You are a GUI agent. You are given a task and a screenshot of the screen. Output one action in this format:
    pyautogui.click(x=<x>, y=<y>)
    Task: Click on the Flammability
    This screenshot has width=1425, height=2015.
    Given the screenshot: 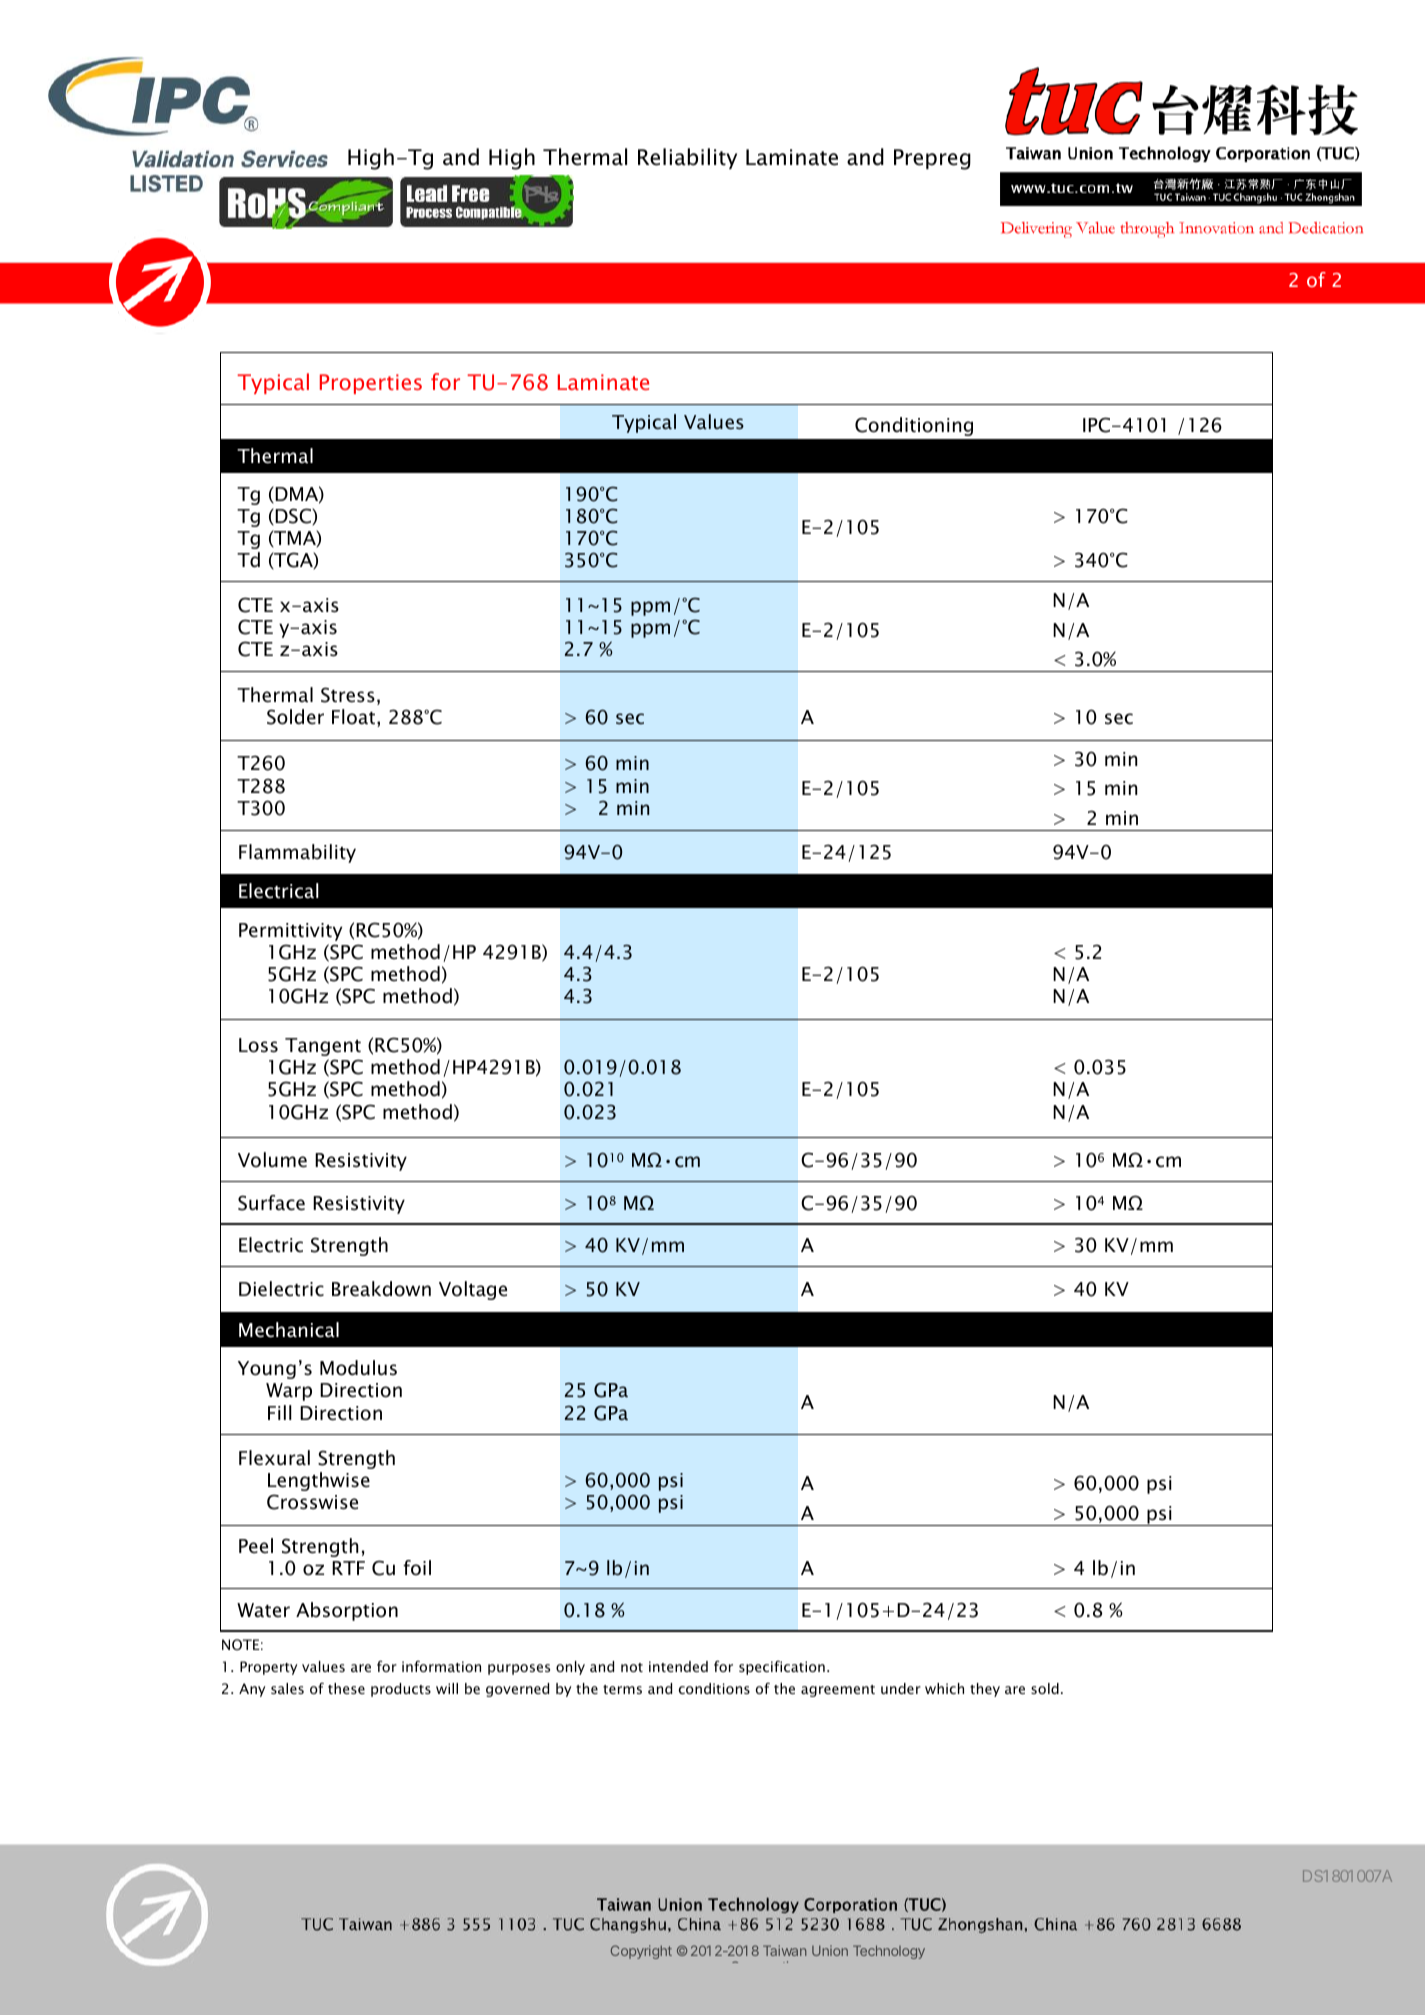 What is the action you would take?
    pyautogui.click(x=297, y=853)
